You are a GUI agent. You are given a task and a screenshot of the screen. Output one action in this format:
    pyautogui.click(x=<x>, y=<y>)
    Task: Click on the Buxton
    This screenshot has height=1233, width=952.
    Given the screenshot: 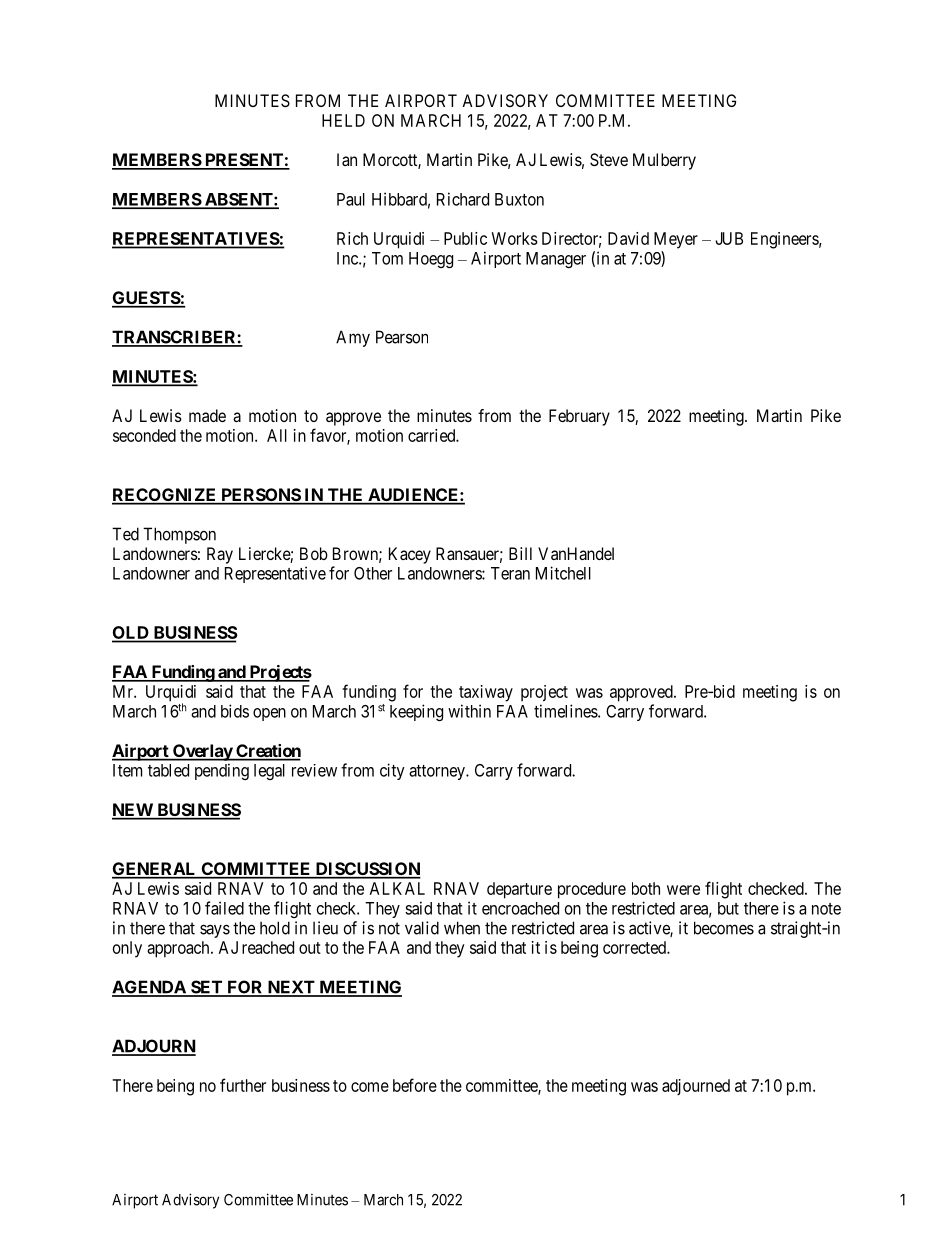 What is the action you would take?
    pyautogui.click(x=519, y=199)
